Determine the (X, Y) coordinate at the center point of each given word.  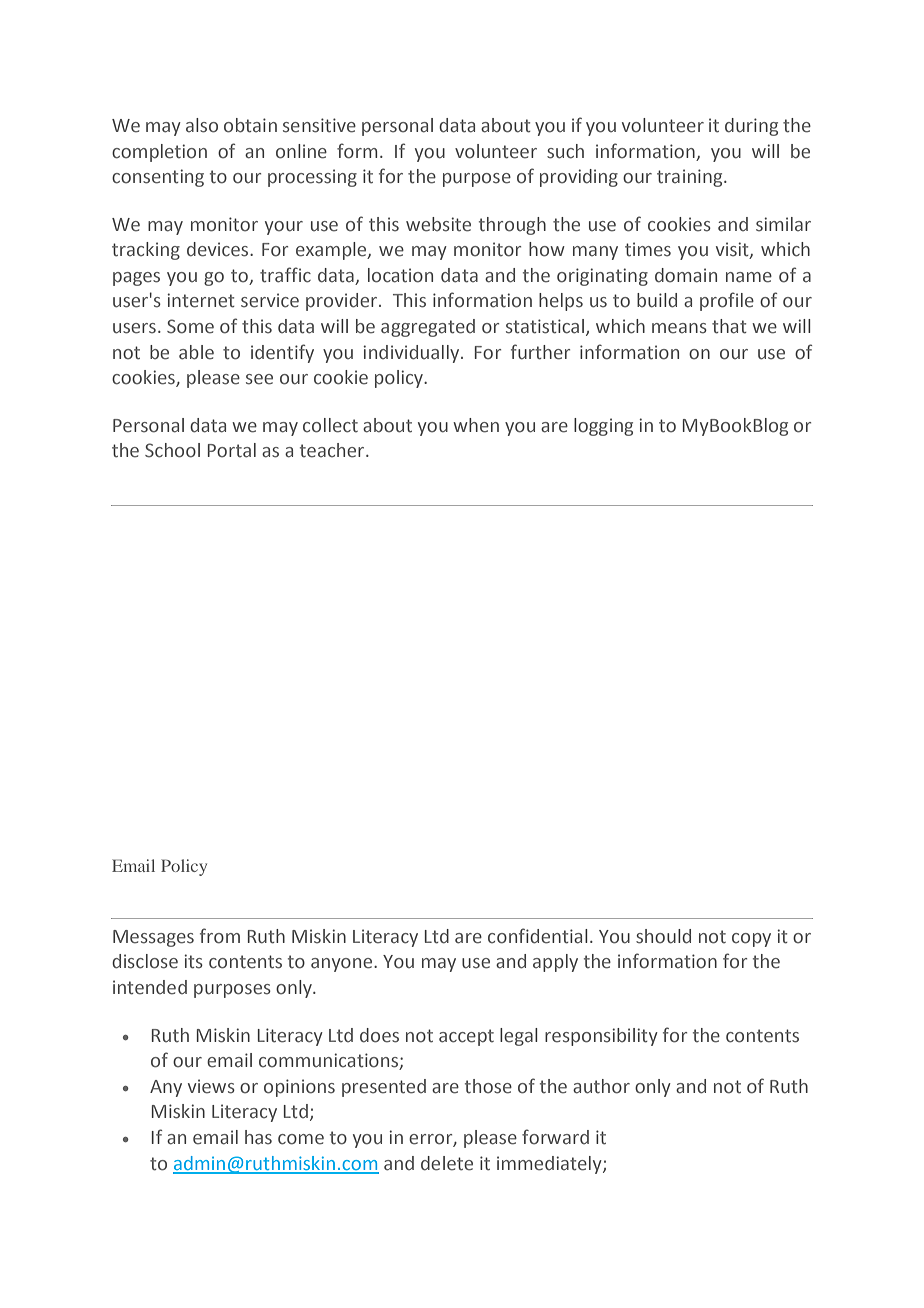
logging (603, 427)
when (476, 425)
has (258, 1137)
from (220, 936)
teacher (333, 450)
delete (447, 1163)
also (202, 125)
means (679, 328)
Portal (232, 450)
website (438, 224)
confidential (538, 936)
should (663, 936)
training (691, 178)
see (259, 379)
